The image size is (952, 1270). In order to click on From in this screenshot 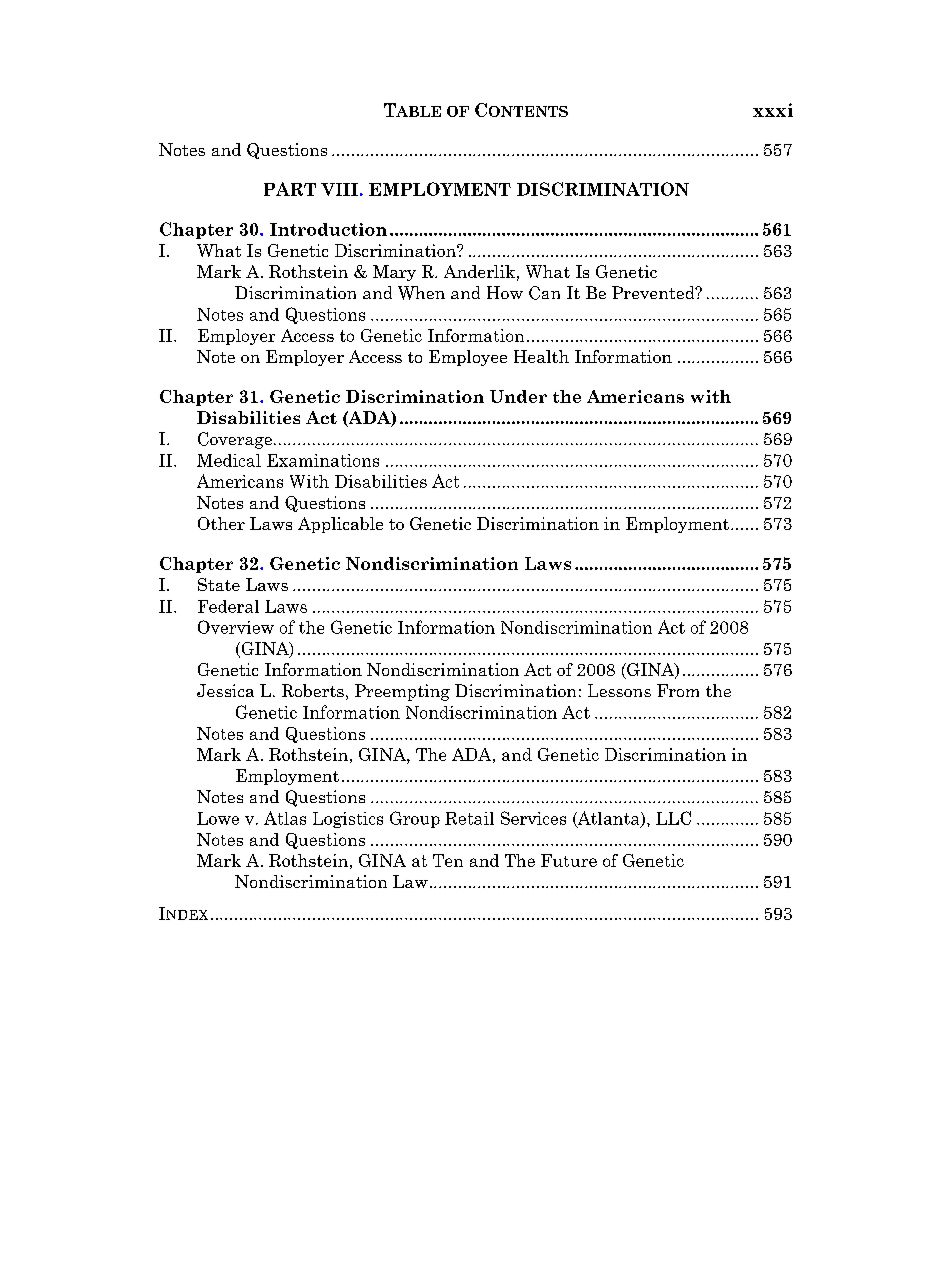, I will do `click(678, 690)`.
